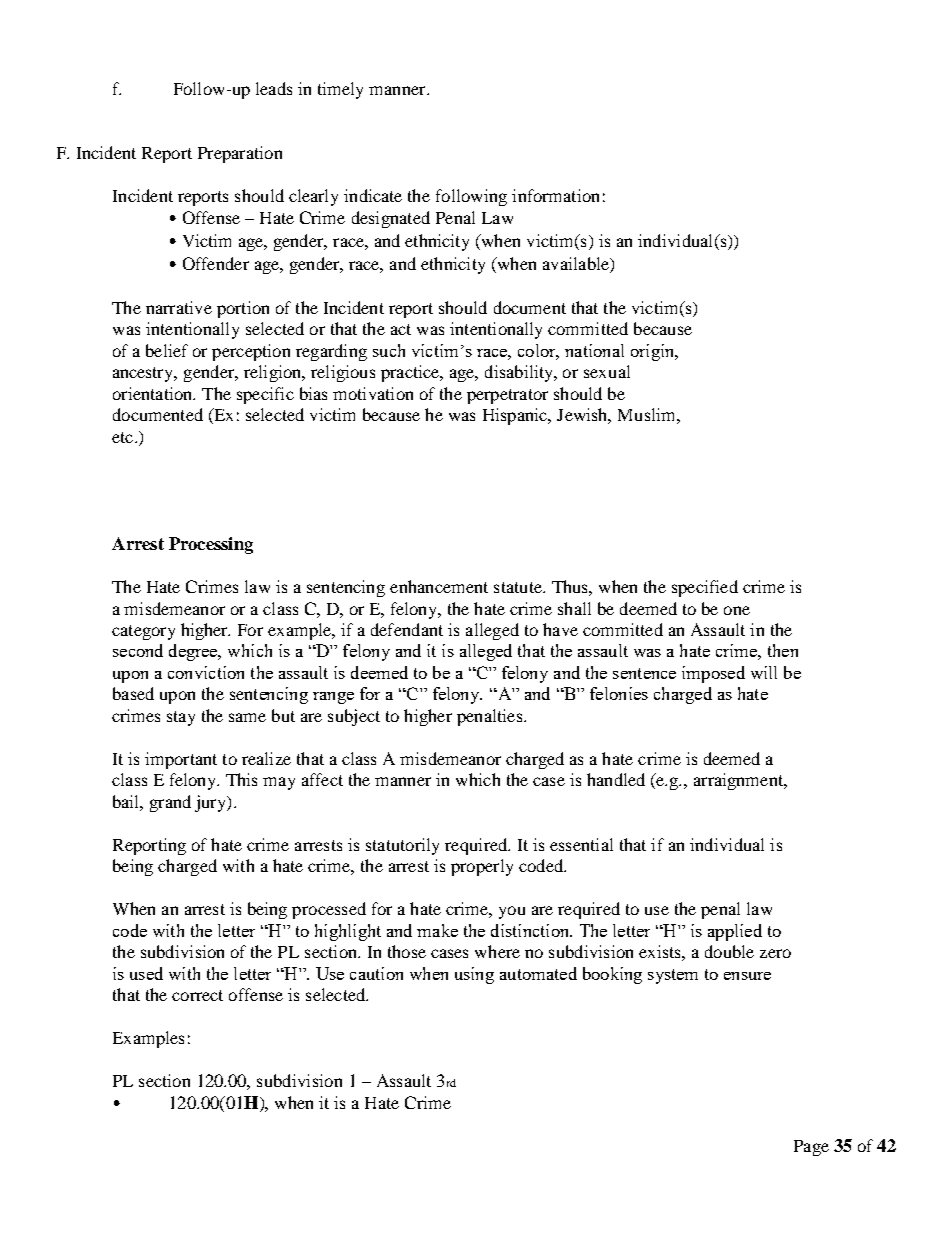  I want to click on origin, so click(654, 352).
